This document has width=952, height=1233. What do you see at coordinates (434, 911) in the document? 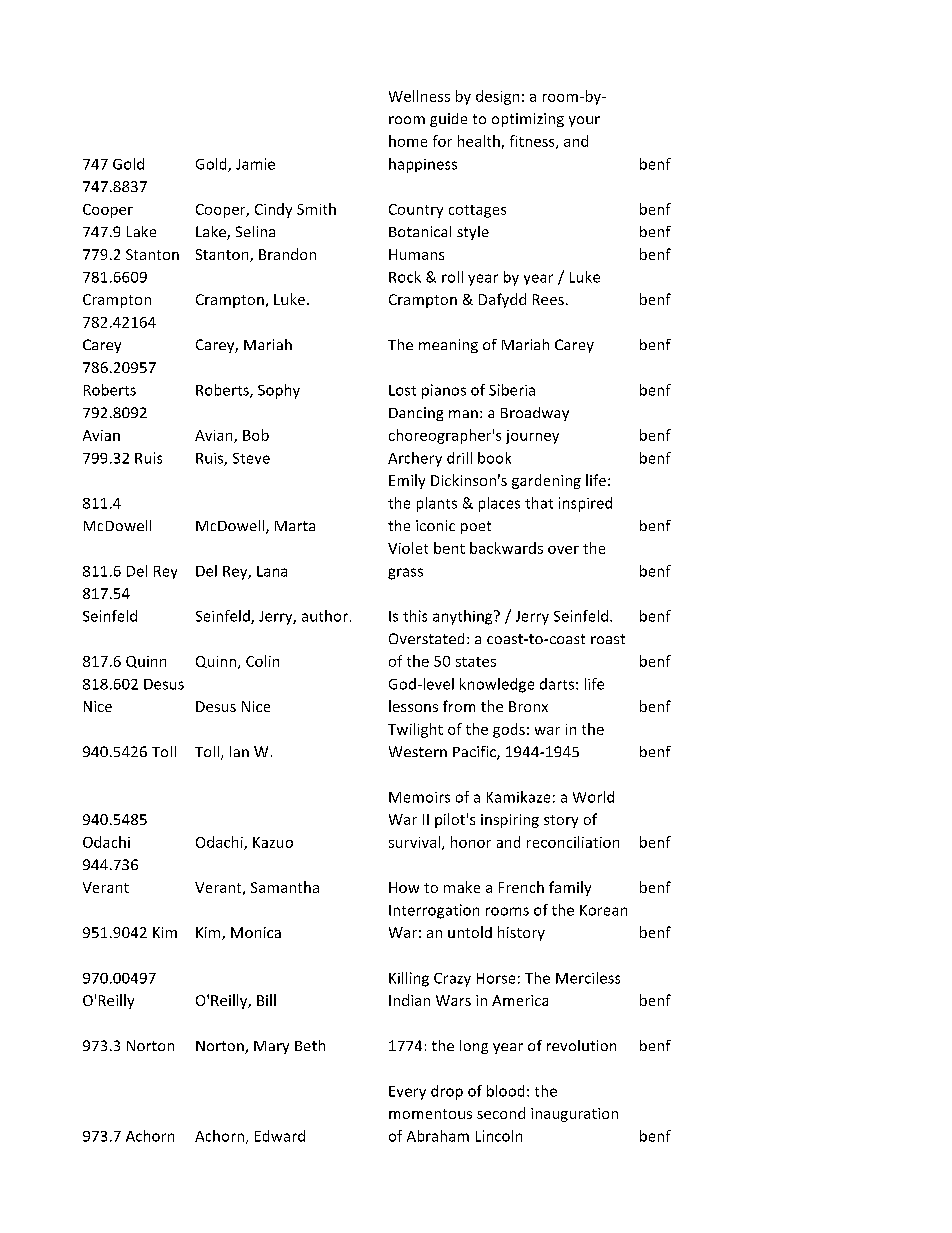
I see `Interrogation` at bounding box center [434, 911].
